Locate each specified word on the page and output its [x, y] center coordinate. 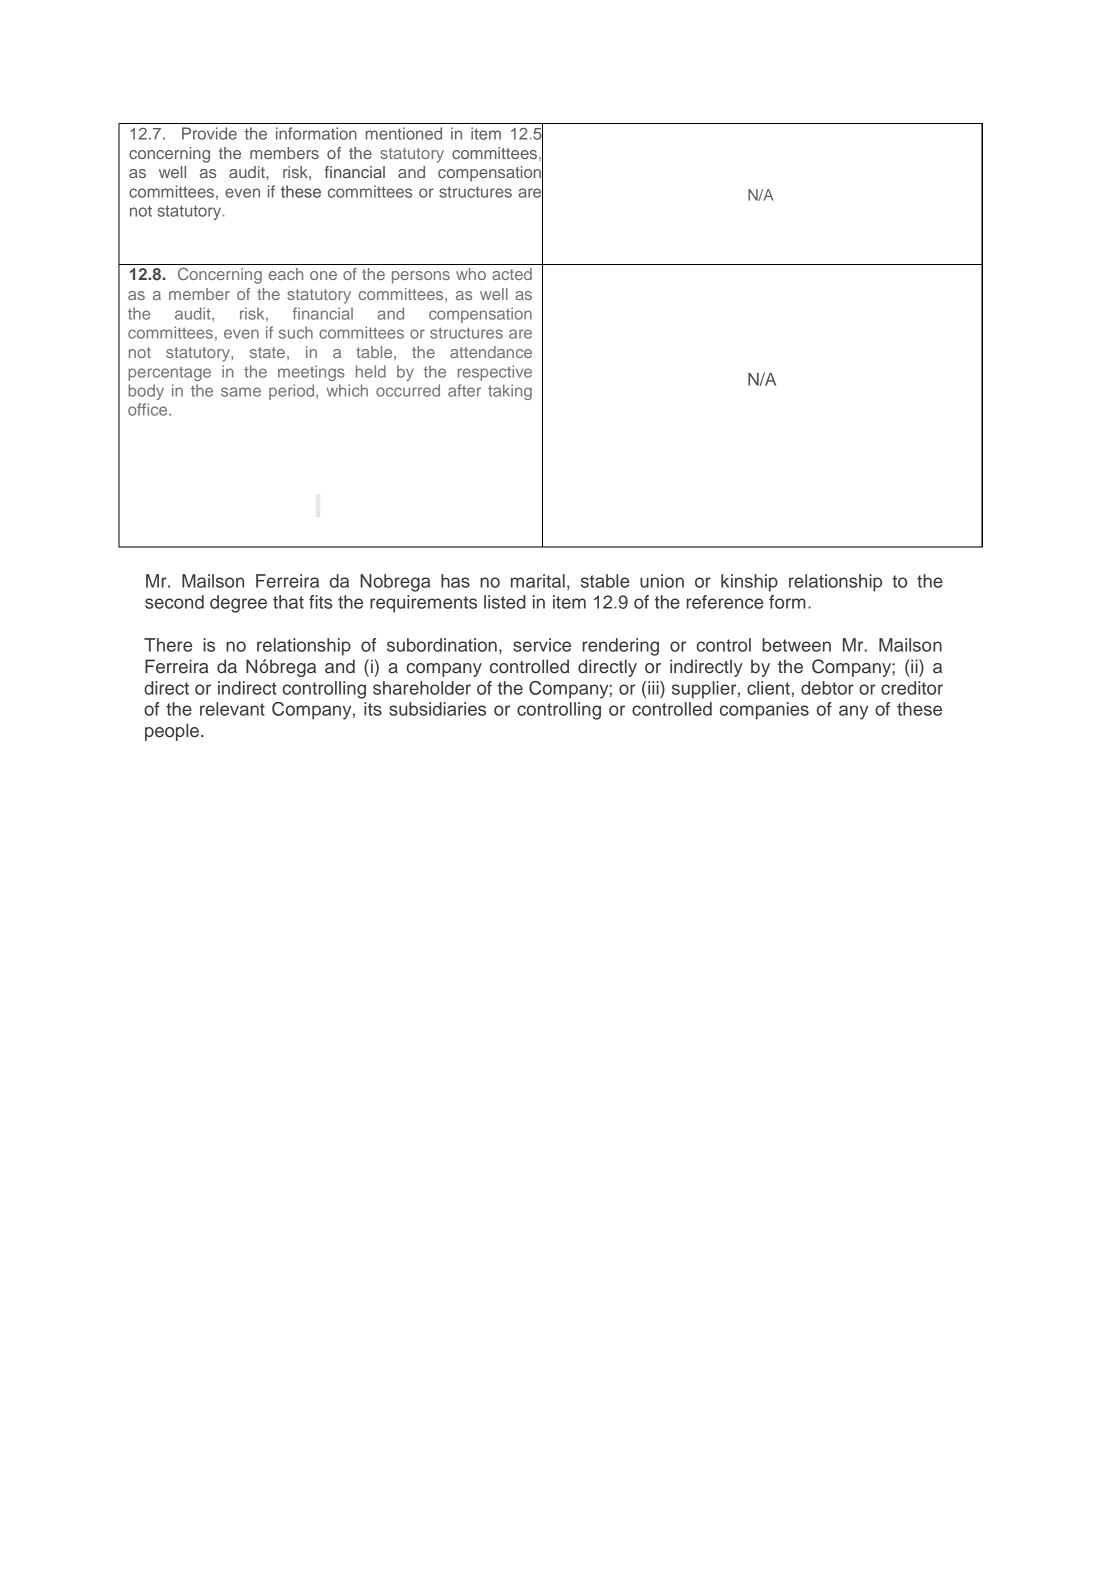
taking [510, 392]
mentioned [404, 133]
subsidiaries [437, 709]
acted [512, 274]
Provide [209, 133]
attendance [491, 352]
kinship [749, 583]
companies [764, 711]
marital [538, 581]
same [241, 392]
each [286, 274]
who [471, 274]
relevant [232, 709]
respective [495, 373]
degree [238, 604]
